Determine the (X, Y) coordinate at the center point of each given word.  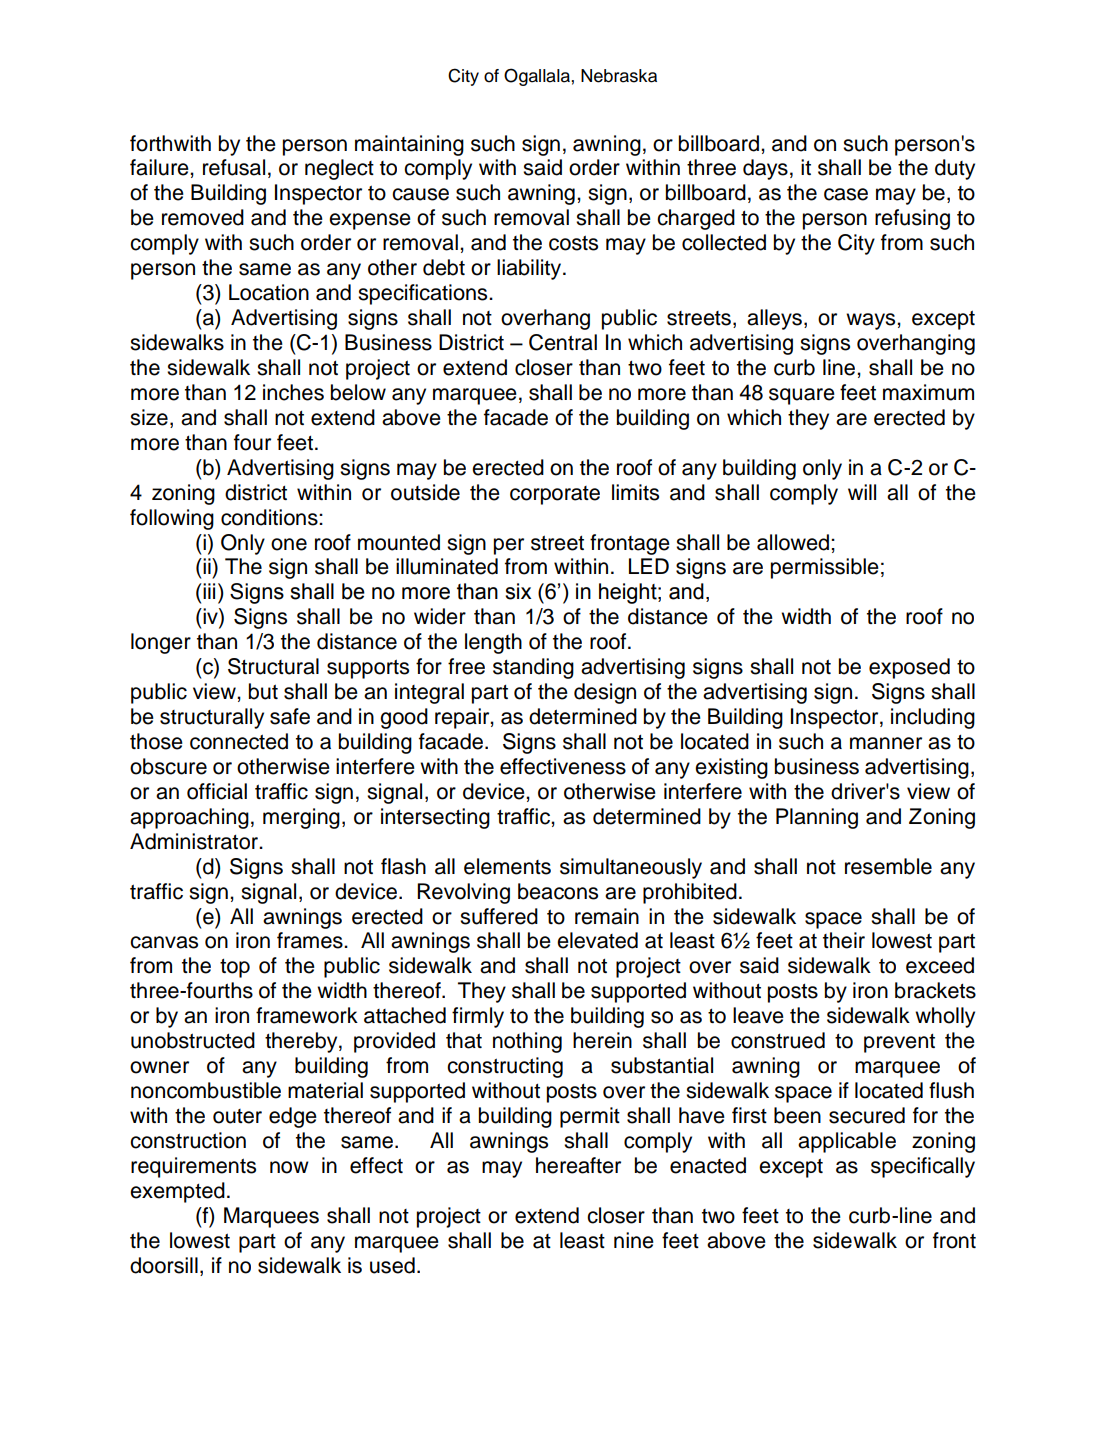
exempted (177, 1192)
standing (533, 668)
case (846, 194)
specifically (923, 1167)
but (263, 691)
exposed (909, 668)
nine (634, 1240)
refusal (234, 167)
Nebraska (619, 76)
